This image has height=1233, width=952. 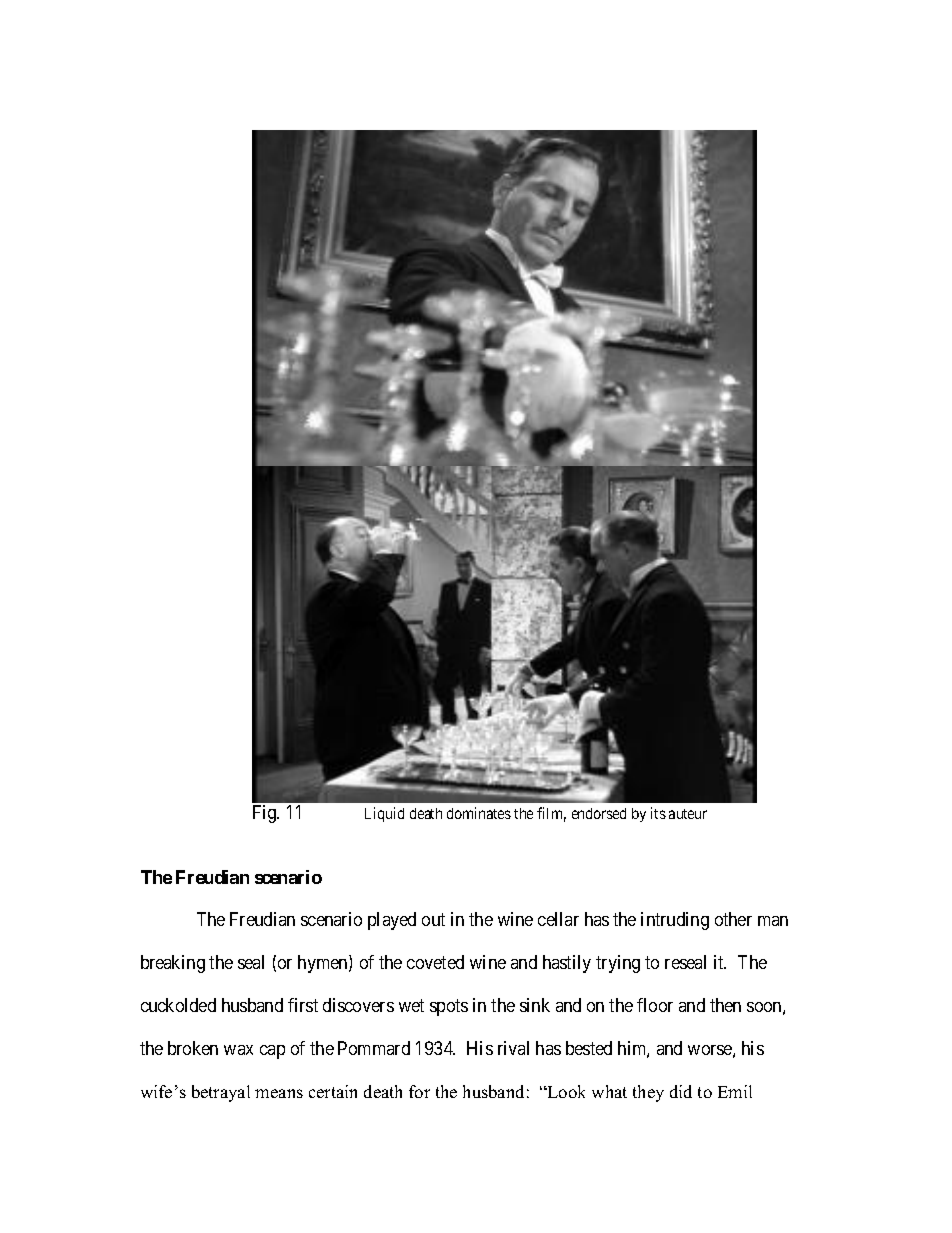 What do you see at coordinates (725, 1005) in the image?
I see `then` at bounding box center [725, 1005].
